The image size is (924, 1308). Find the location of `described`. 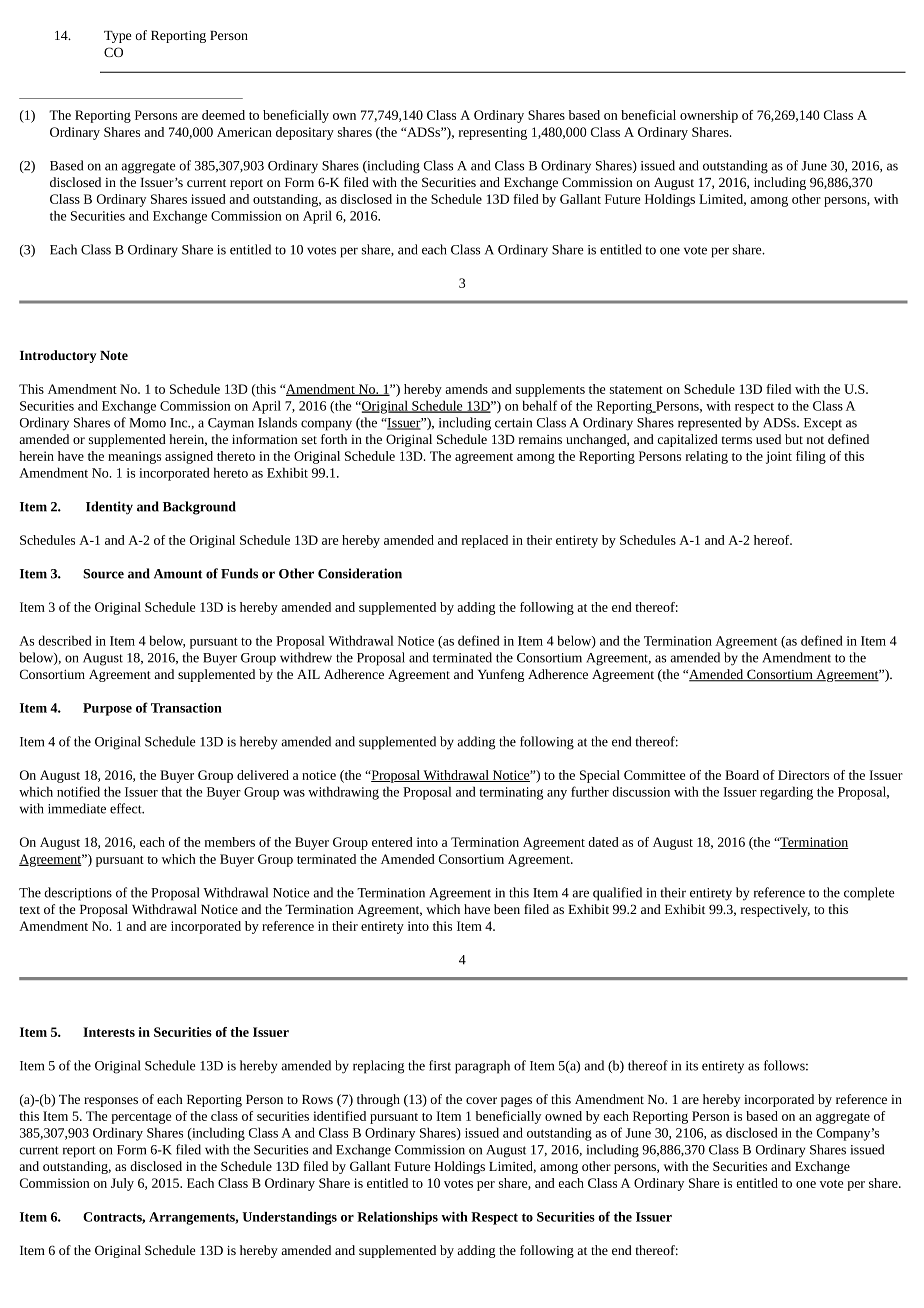

described is located at coordinates (65, 640).
